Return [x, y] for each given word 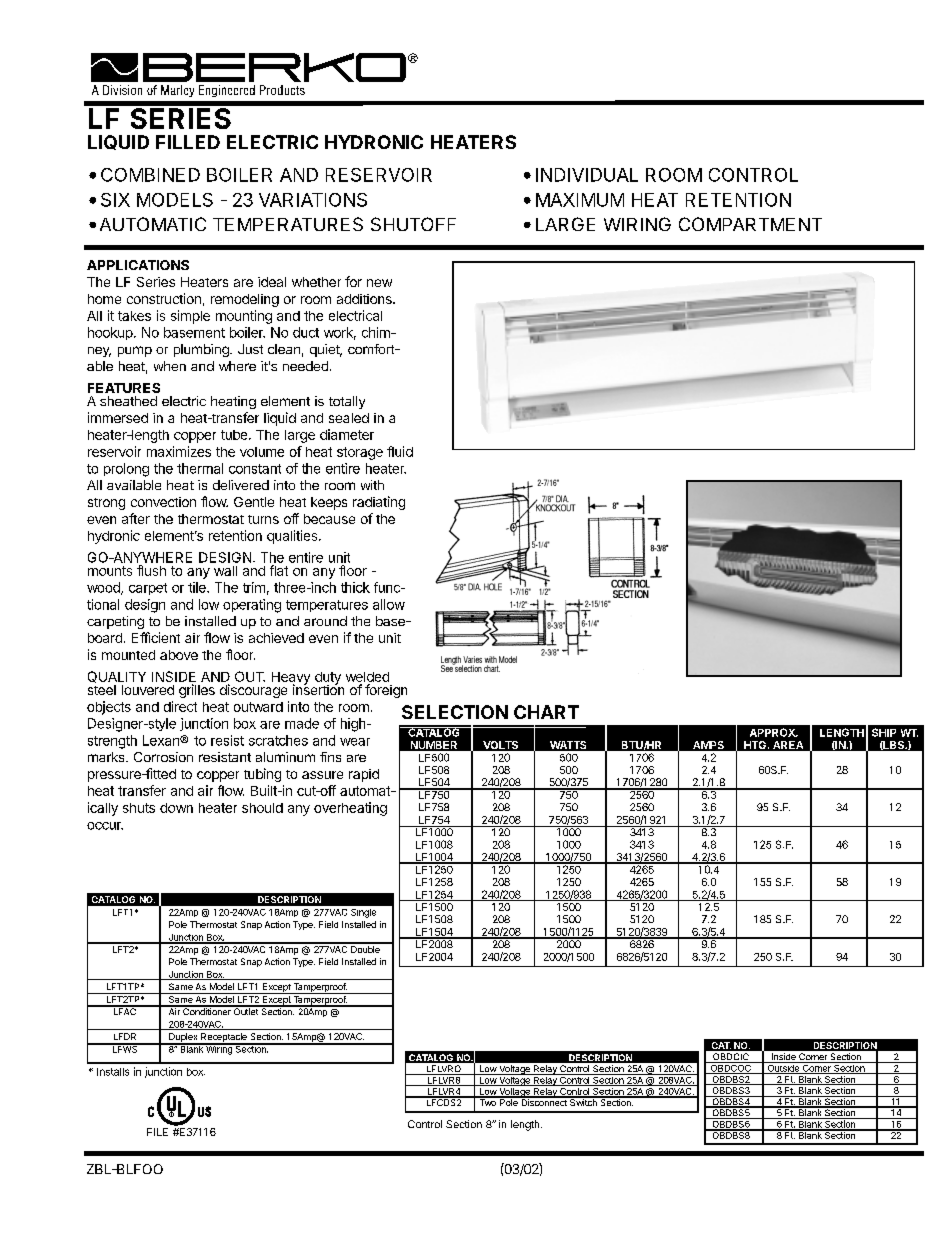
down [176, 808]
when [170, 366]
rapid [364, 775]
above [179, 655]
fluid [400, 451]
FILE [157, 1132]
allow [389, 604]
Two [487, 1101]
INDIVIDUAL [587, 175]
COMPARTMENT [750, 224]
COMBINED [150, 175]
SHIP [884, 732]
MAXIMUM [580, 200]
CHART [546, 712]
